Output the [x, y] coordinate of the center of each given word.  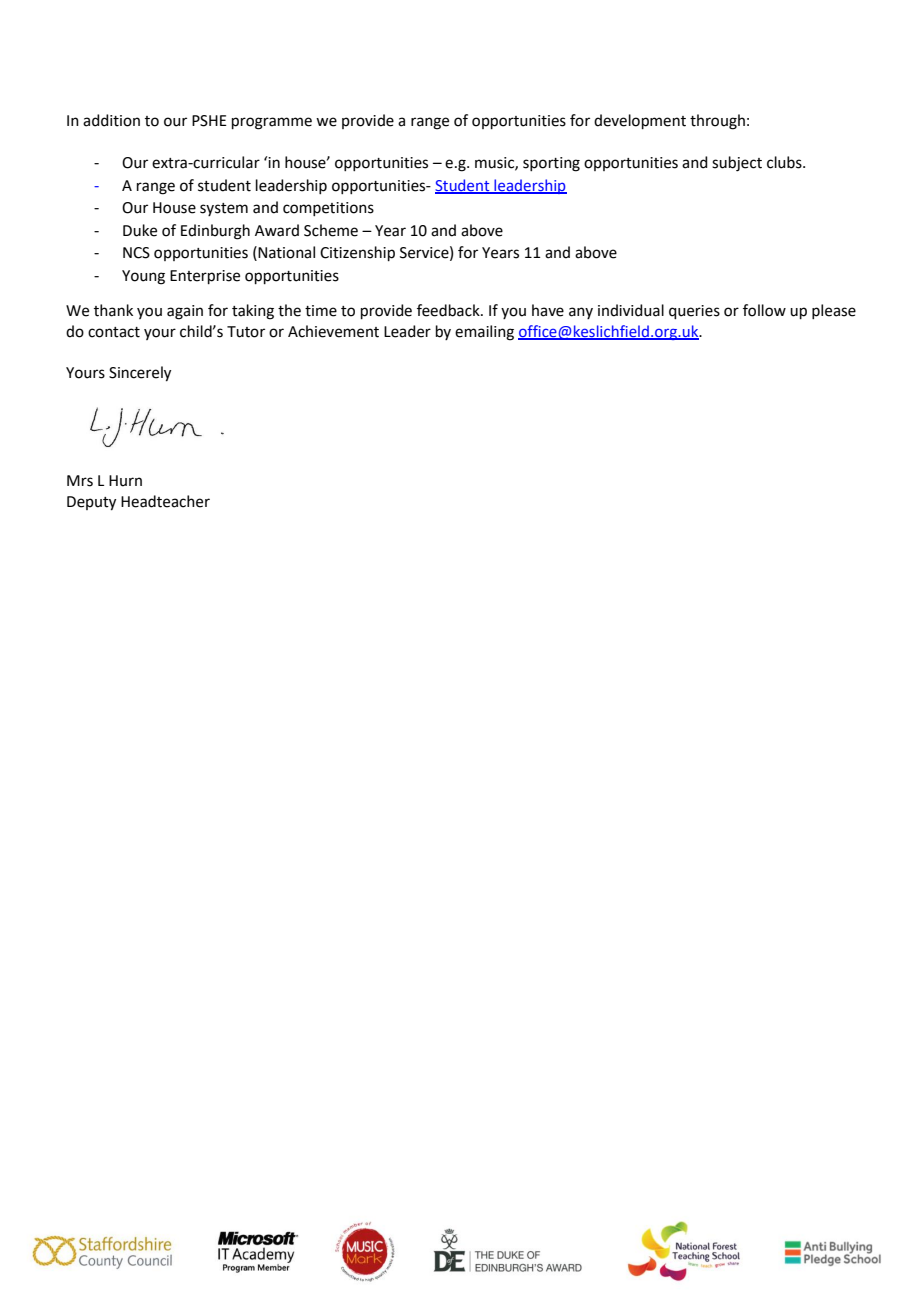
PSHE [209, 121]
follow [764, 310]
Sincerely [140, 374]
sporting [551, 164]
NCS [136, 253]
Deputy [91, 503]
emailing [484, 333]
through [717, 122]
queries [694, 312]
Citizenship [357, 253]
